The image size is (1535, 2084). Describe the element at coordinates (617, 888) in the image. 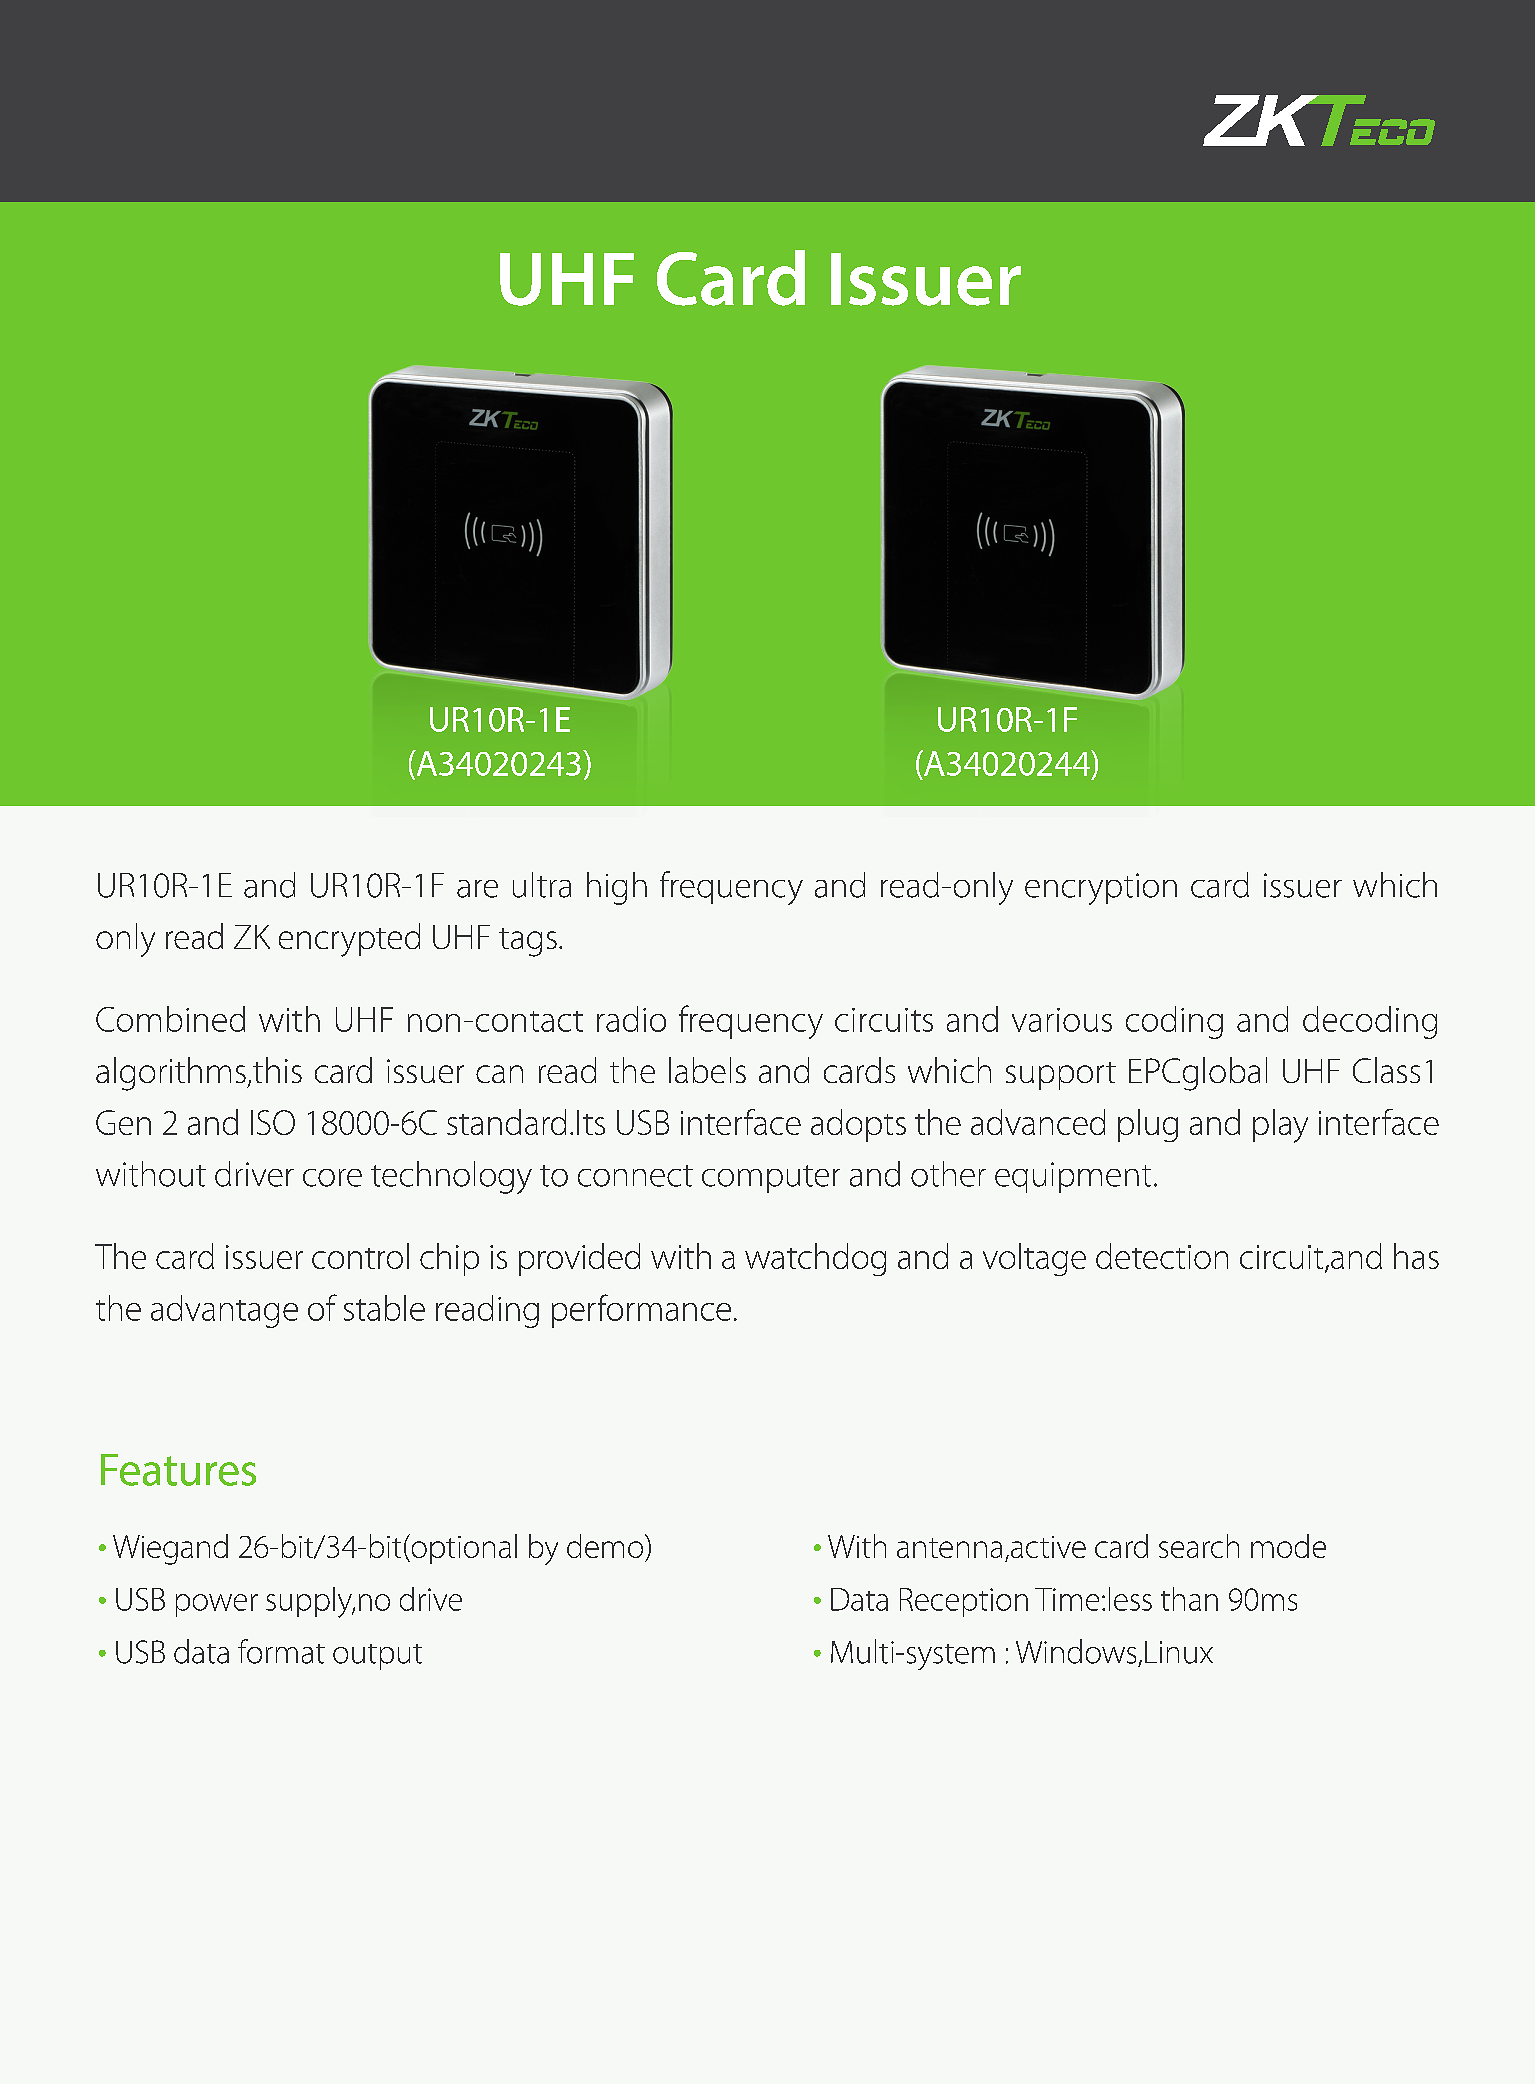

I see `high` at that location.
